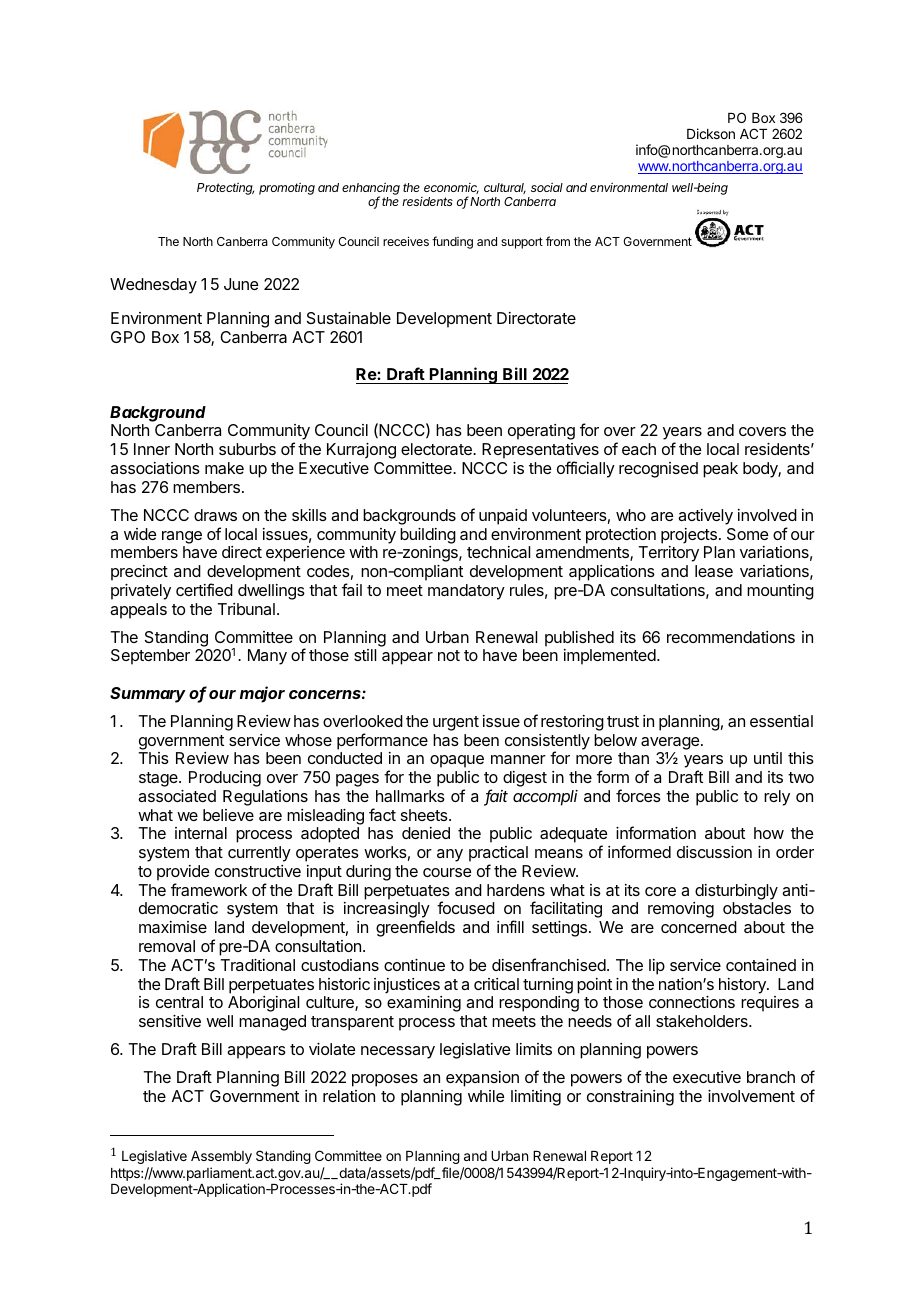 The height and width of the document is (1308, 924). Describe the element at coordinates (510, 926) in the document. I see `infill` at that location.
